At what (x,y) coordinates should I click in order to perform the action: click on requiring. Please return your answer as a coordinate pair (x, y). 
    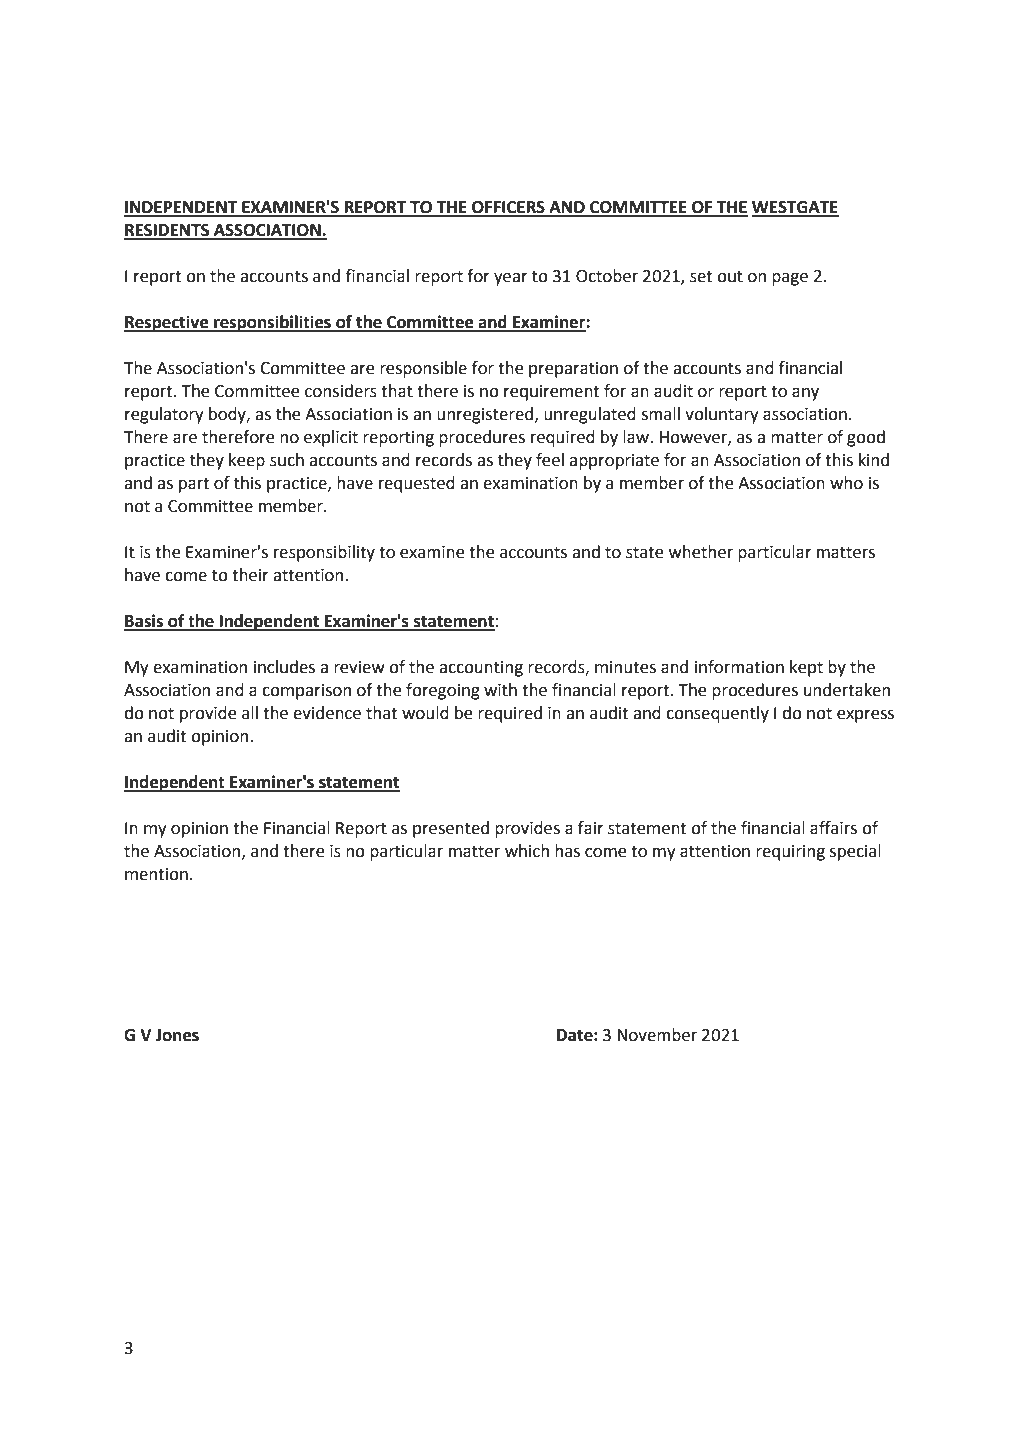
    Looking at the image, I should click on (790, 853).
